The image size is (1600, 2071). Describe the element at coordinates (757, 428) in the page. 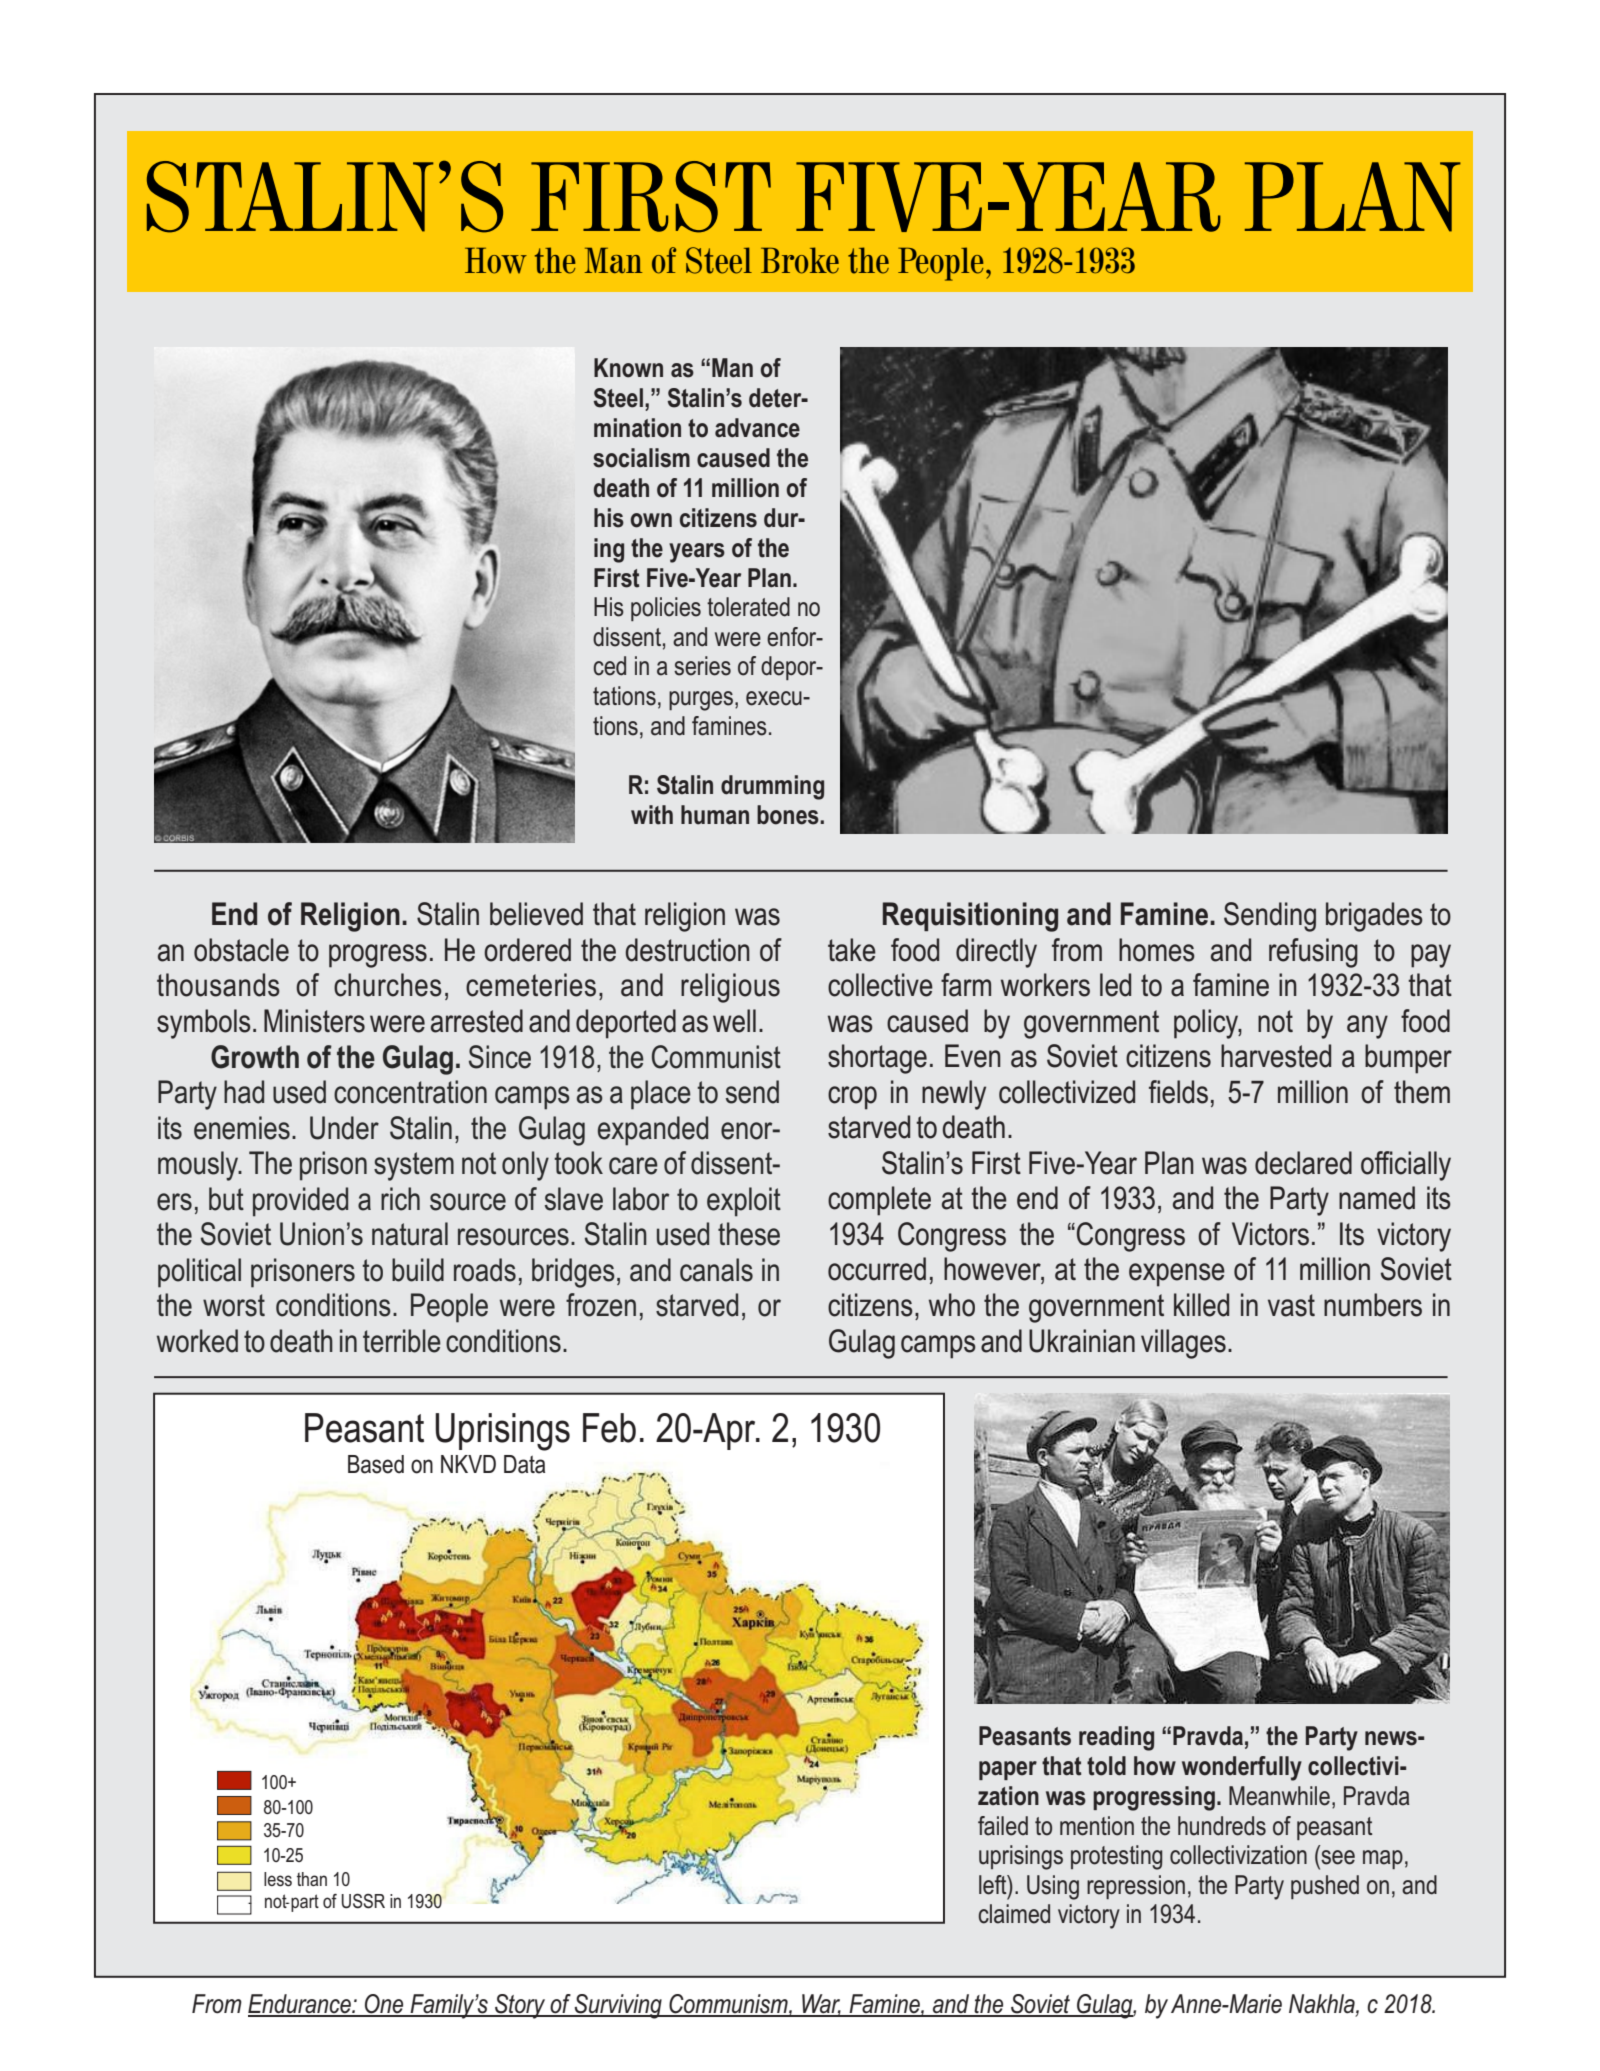

I see `advance` at that location.
